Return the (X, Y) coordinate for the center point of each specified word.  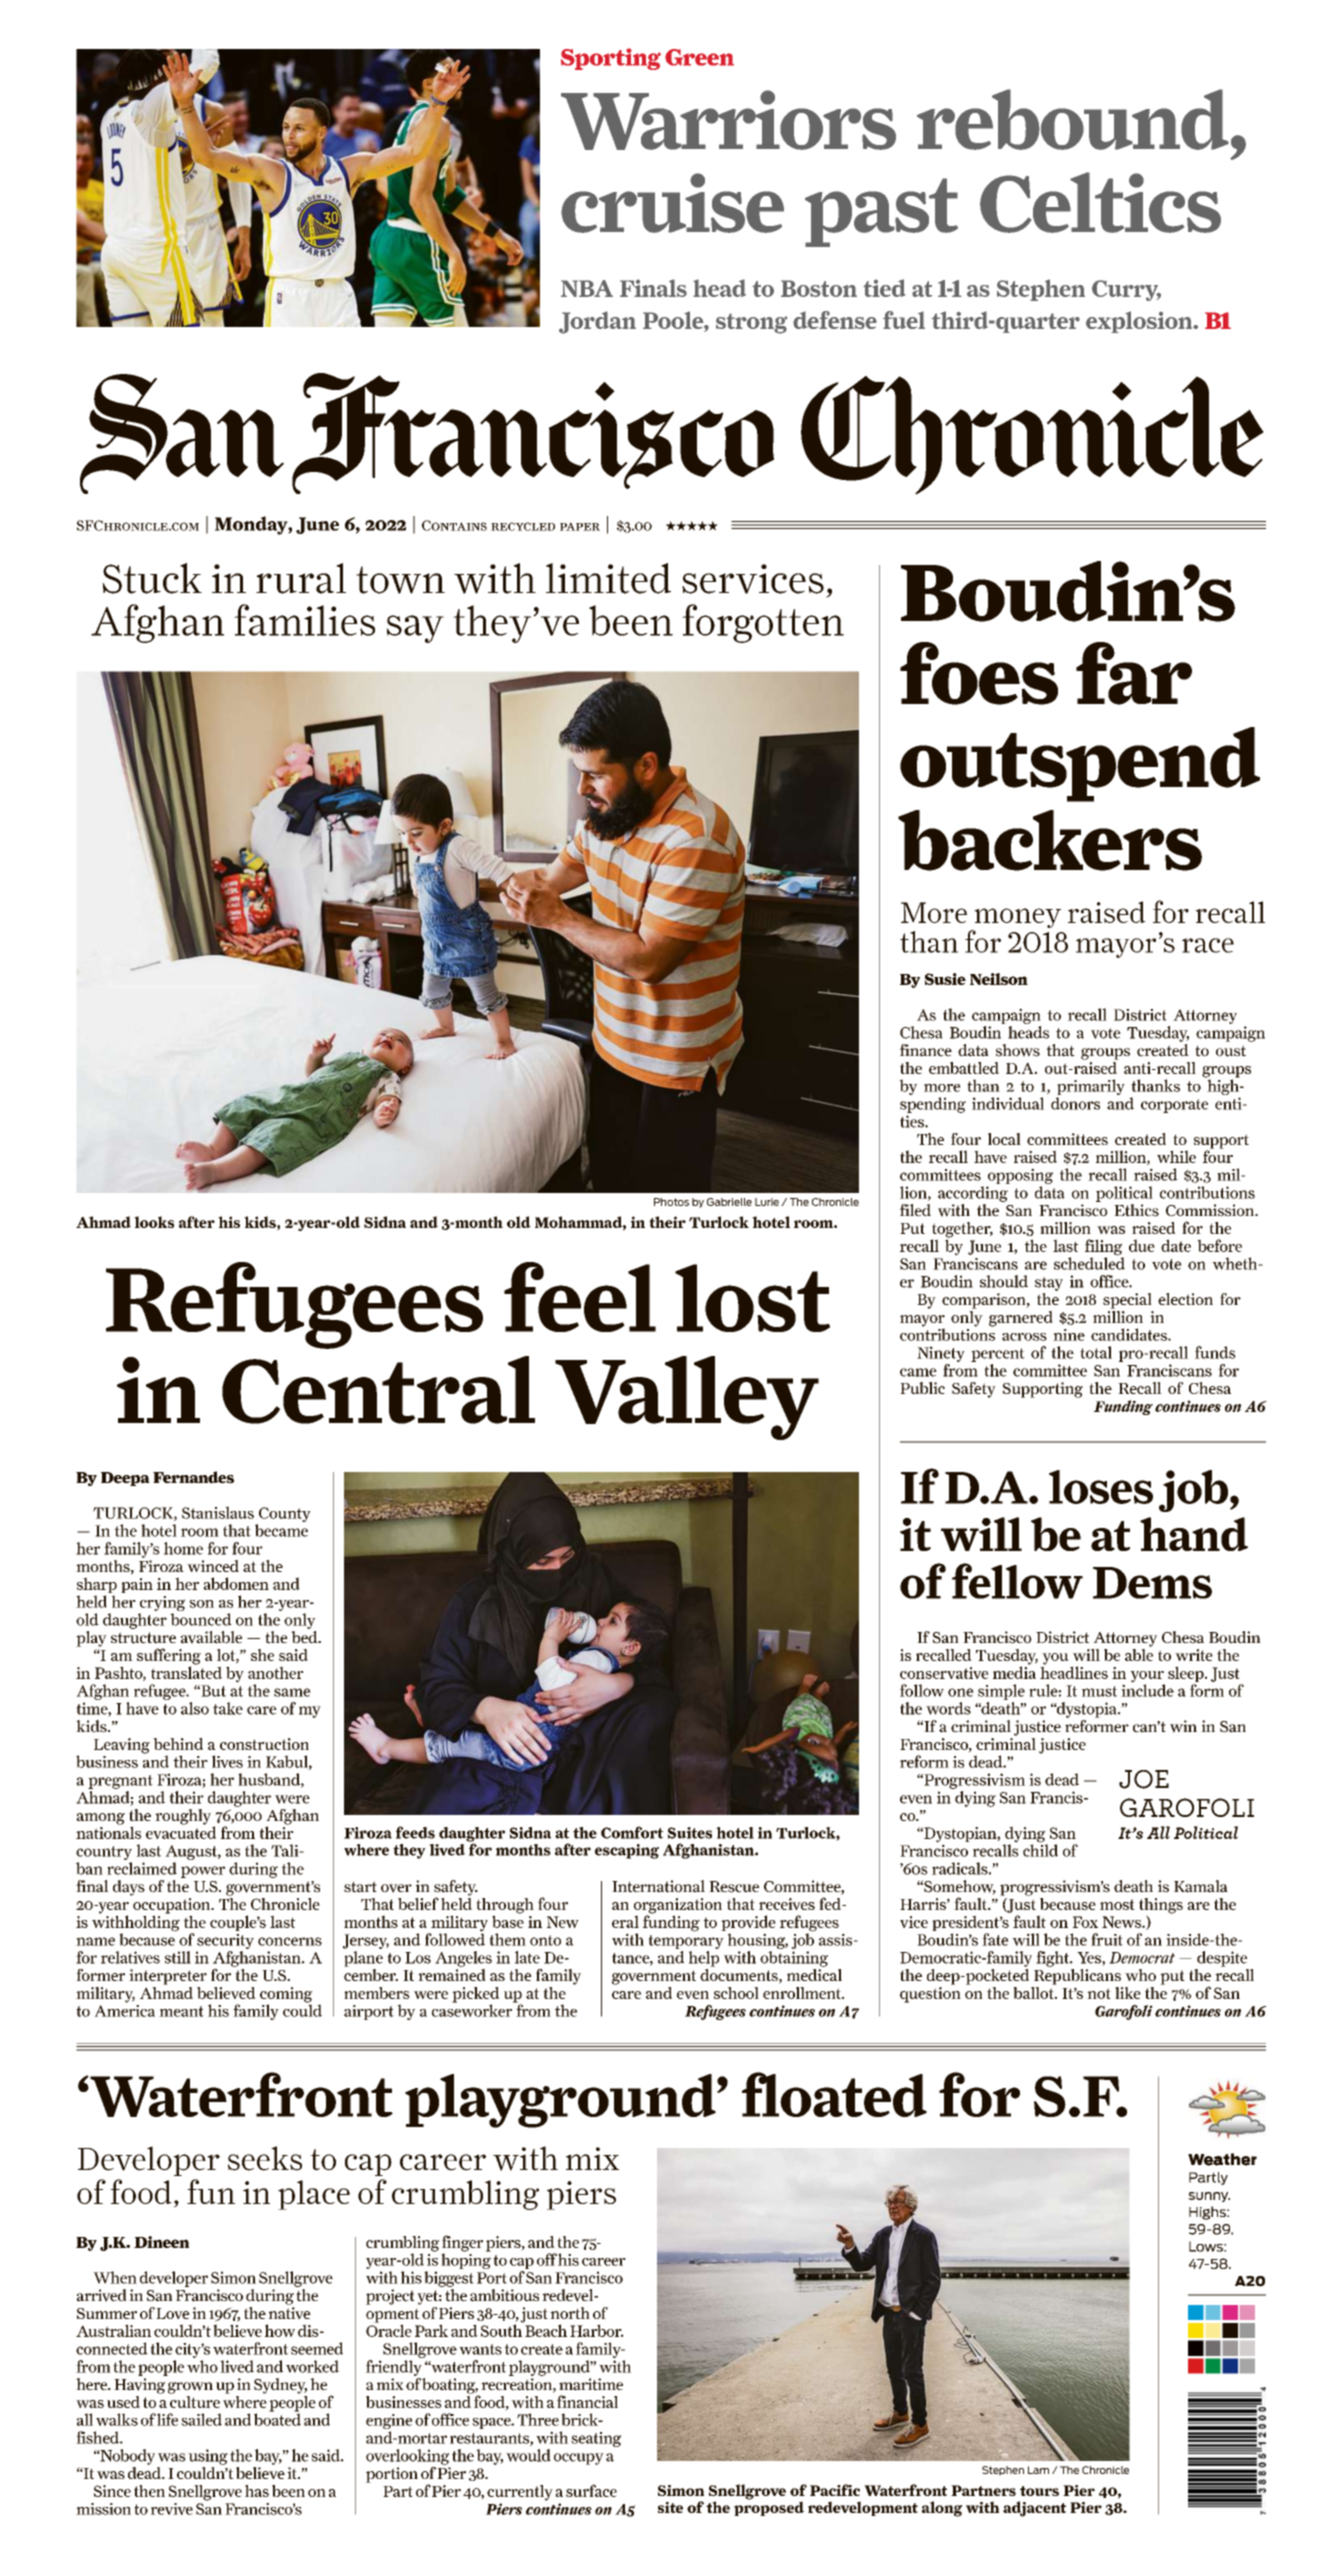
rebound (1073, 119)
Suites (689, 1833)
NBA (587, 288)
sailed (201, 2419)
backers (1050, 840)
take (228, 1708)
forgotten (763, 623)
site (670, 2507)
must (1099, 1691)
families (304, 620)
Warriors (728, 120)
